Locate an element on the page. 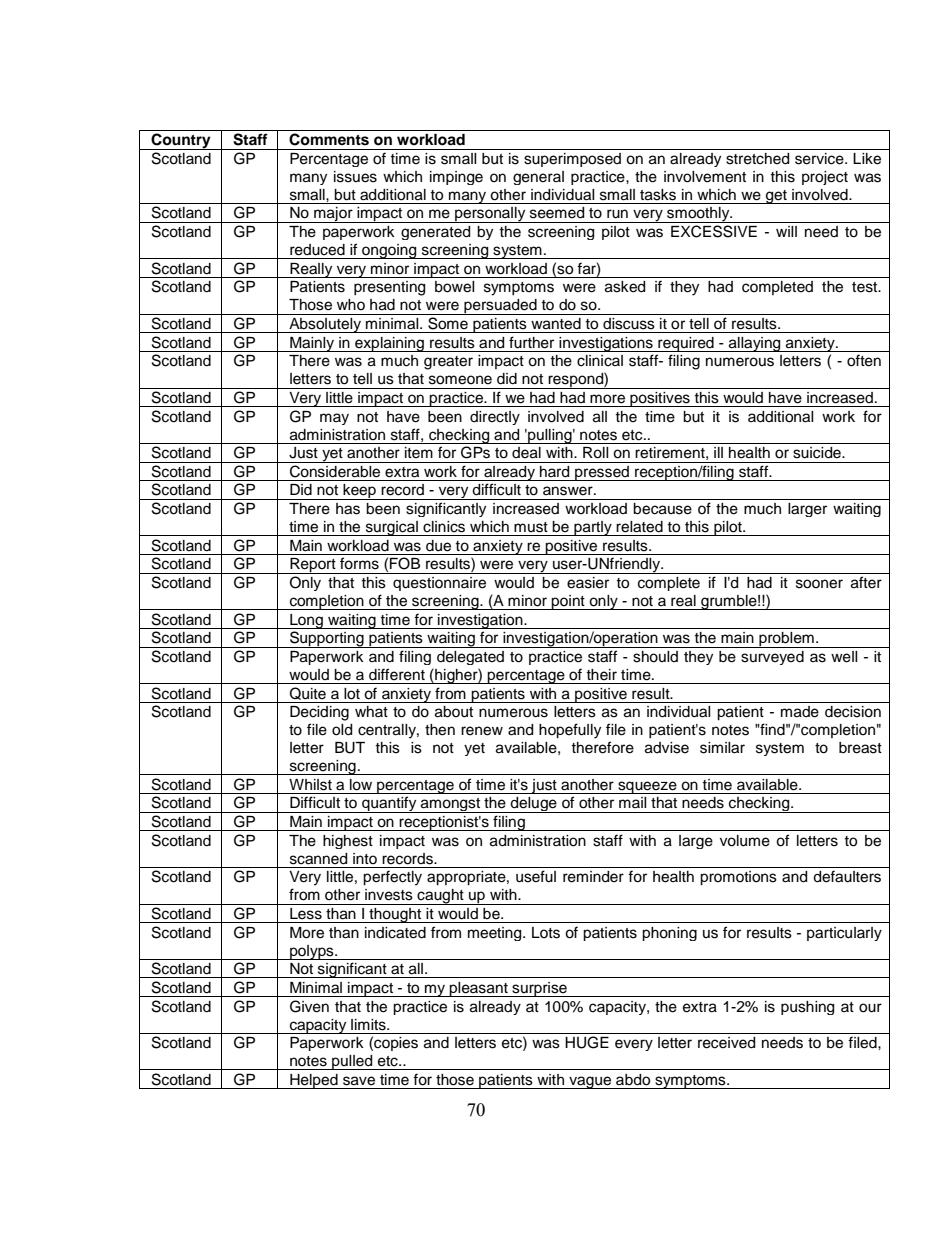  pulled is located at coordinates (352, 1062).
